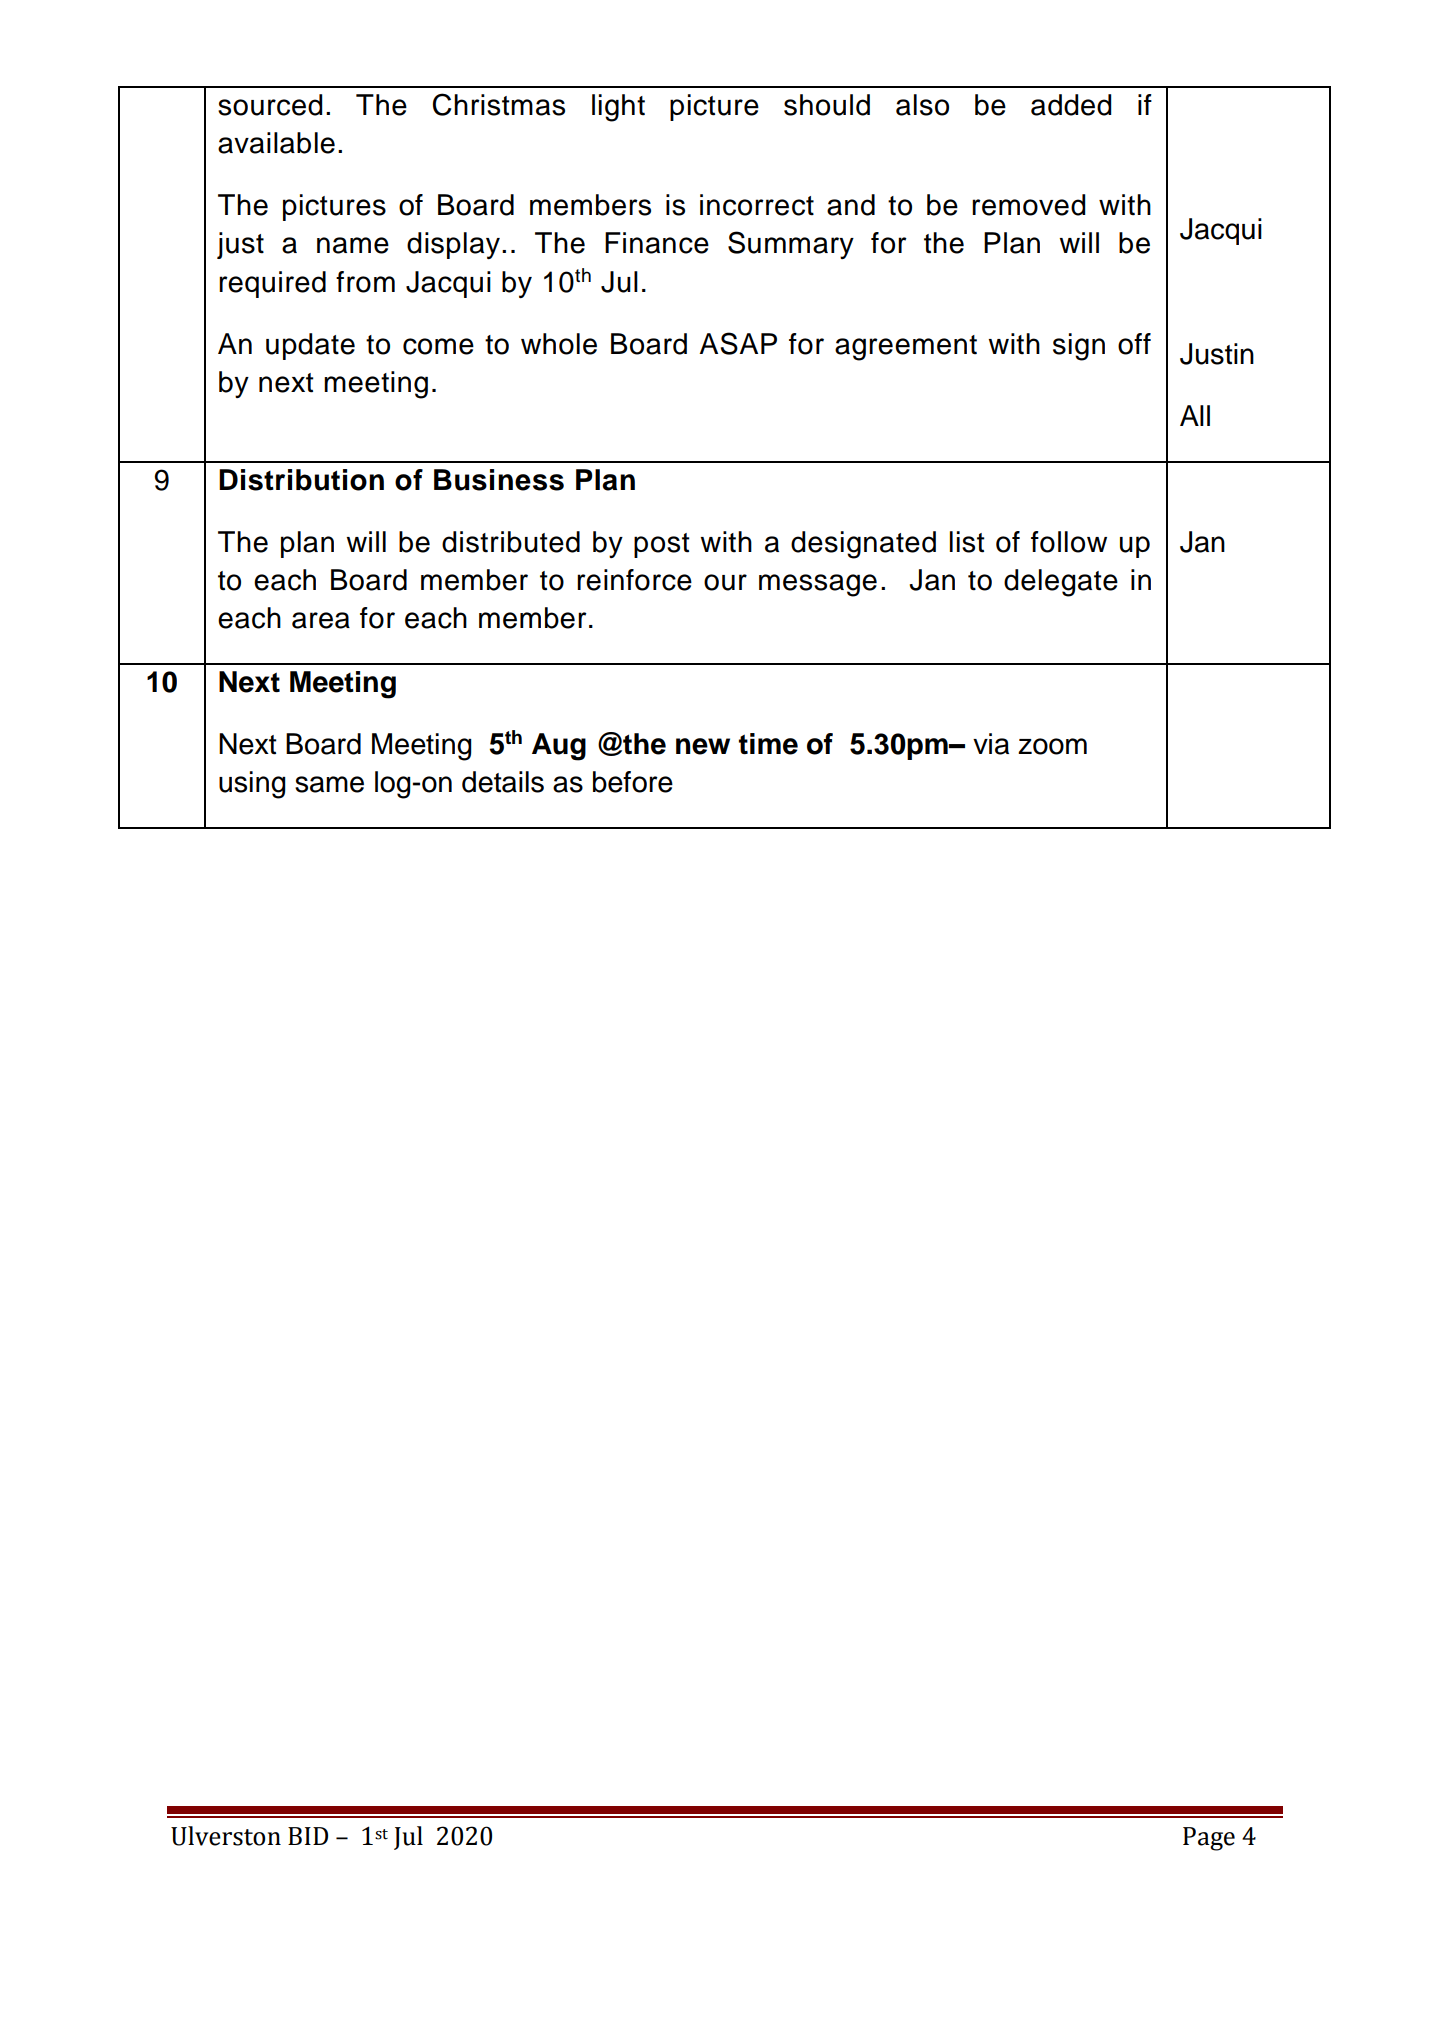 This screenshot has height=2026, width=1432. What do you see at coordinates (703, 746) in the screenshot?
I see `new` at bounding box center [703, 746].
